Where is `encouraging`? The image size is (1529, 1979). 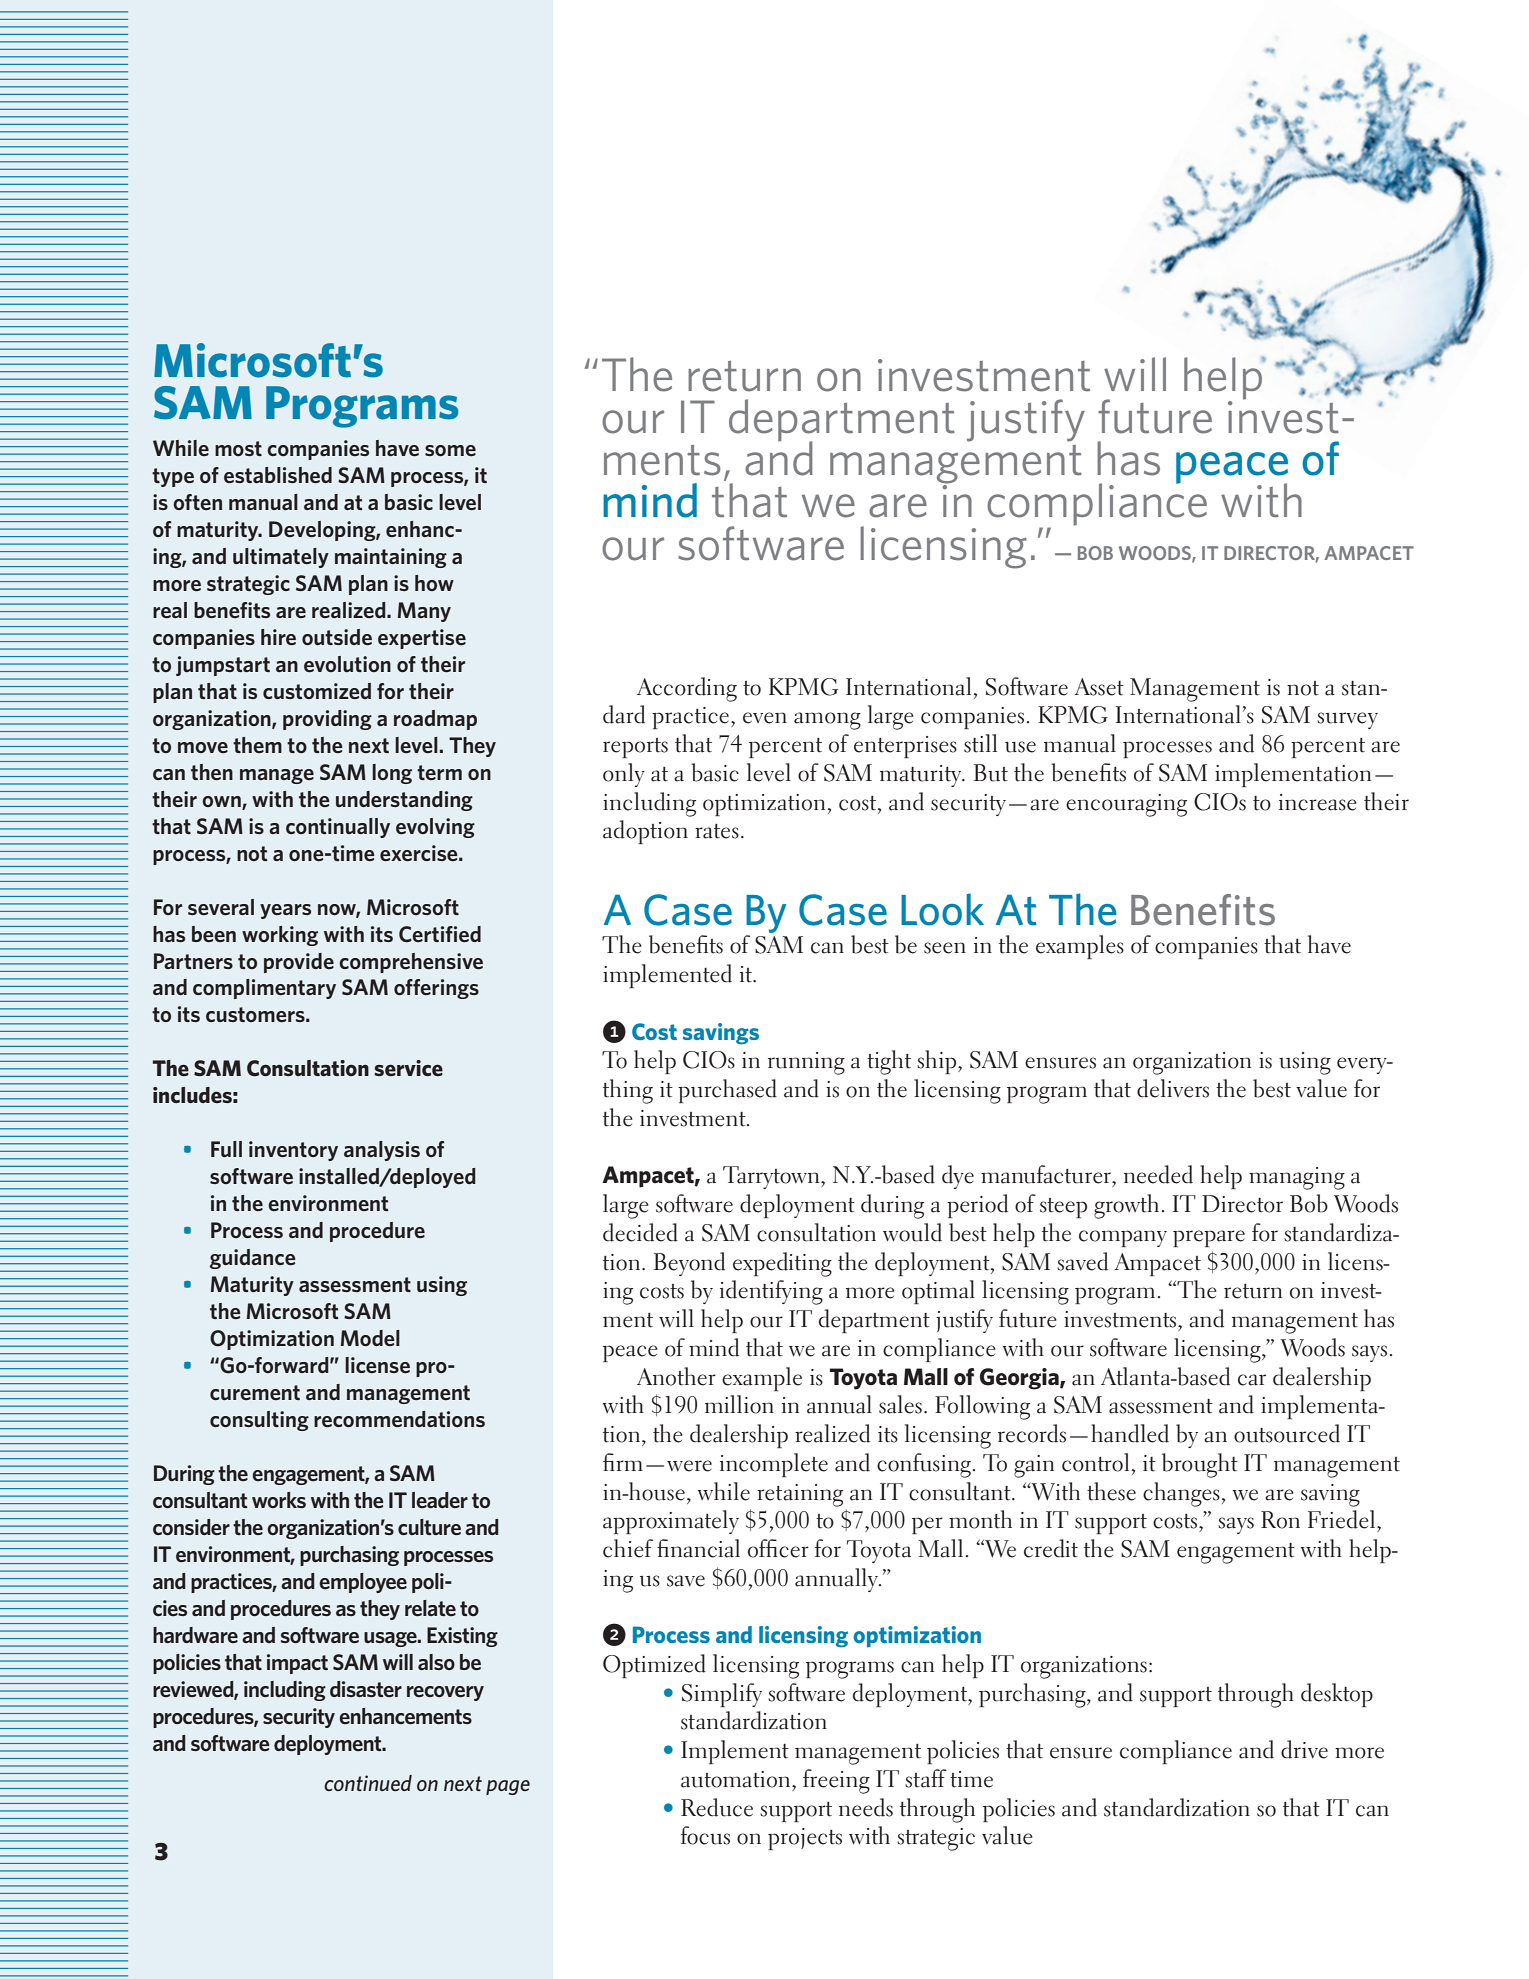
encouraging is located at coordinates (1126, 805).
